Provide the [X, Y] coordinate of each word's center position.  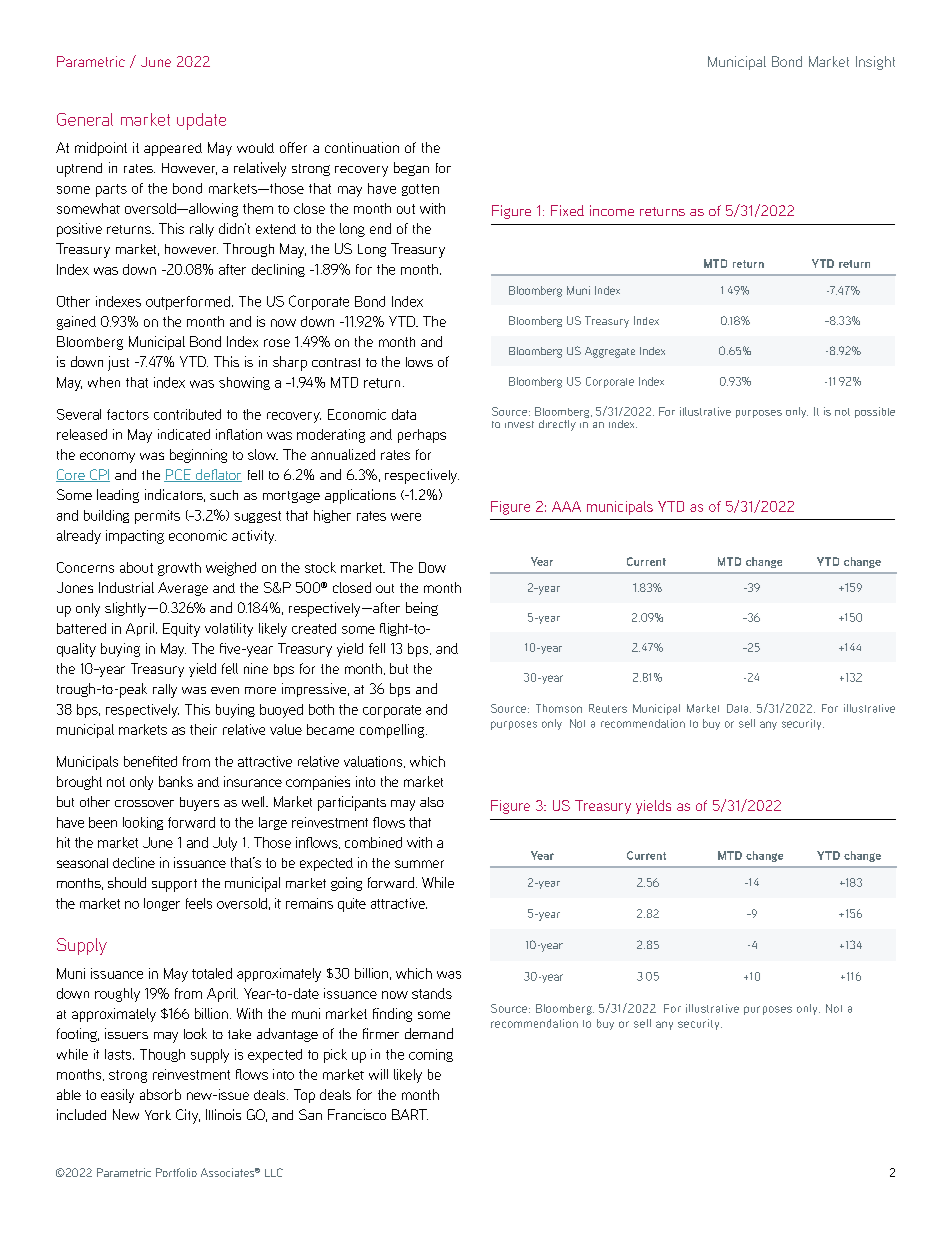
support [174, 885]
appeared [173, 149]
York [158, 1115]
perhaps [422, 436]
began [411, 169]
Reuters [608, 708]
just [118, 363]
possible [875, 412]
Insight [875, 63]
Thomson [559, 708]
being [422, 609]
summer [419, 864]
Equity [181, 630]
